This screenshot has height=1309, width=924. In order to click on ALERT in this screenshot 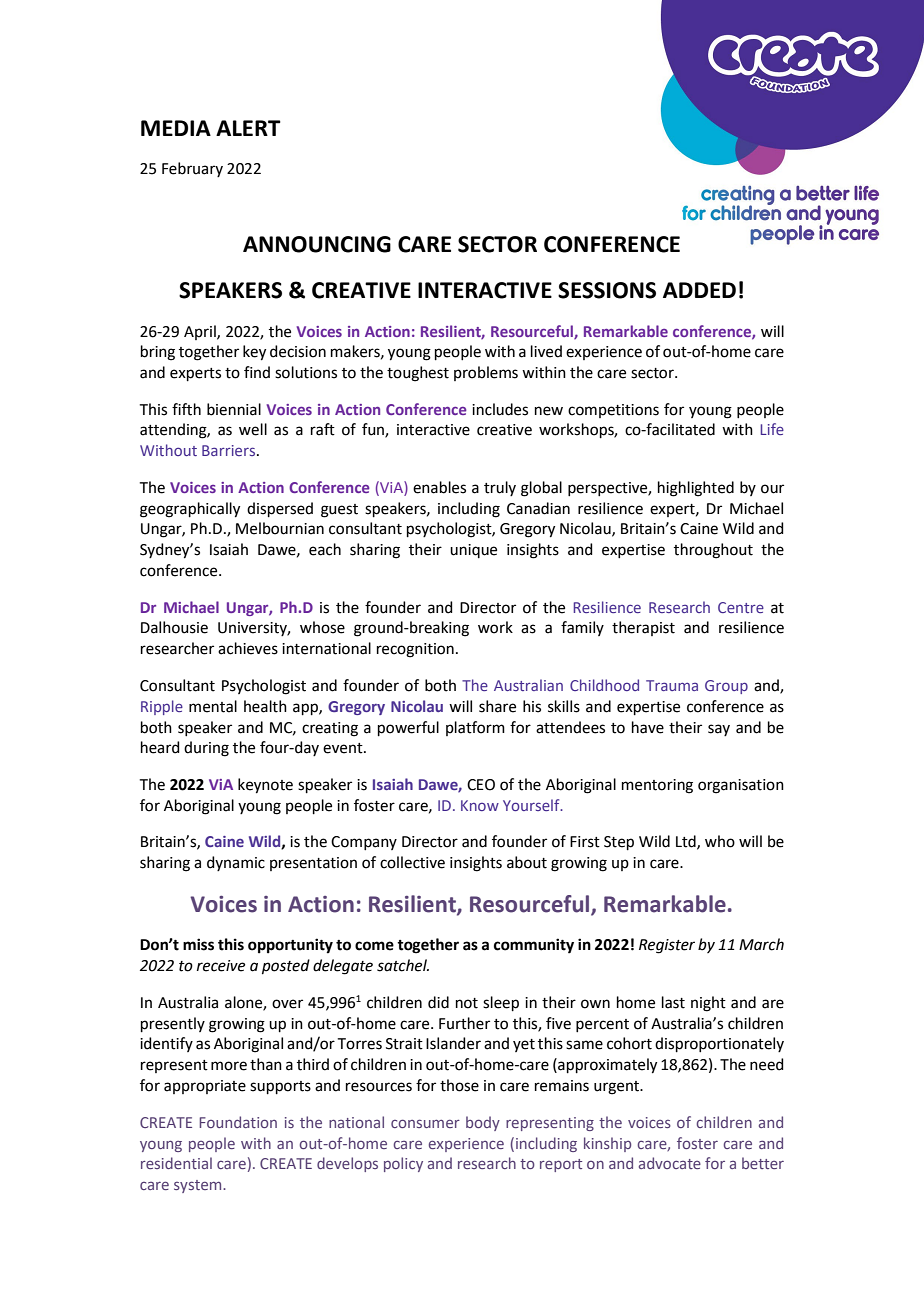, I will do `click(248, 128)`.
